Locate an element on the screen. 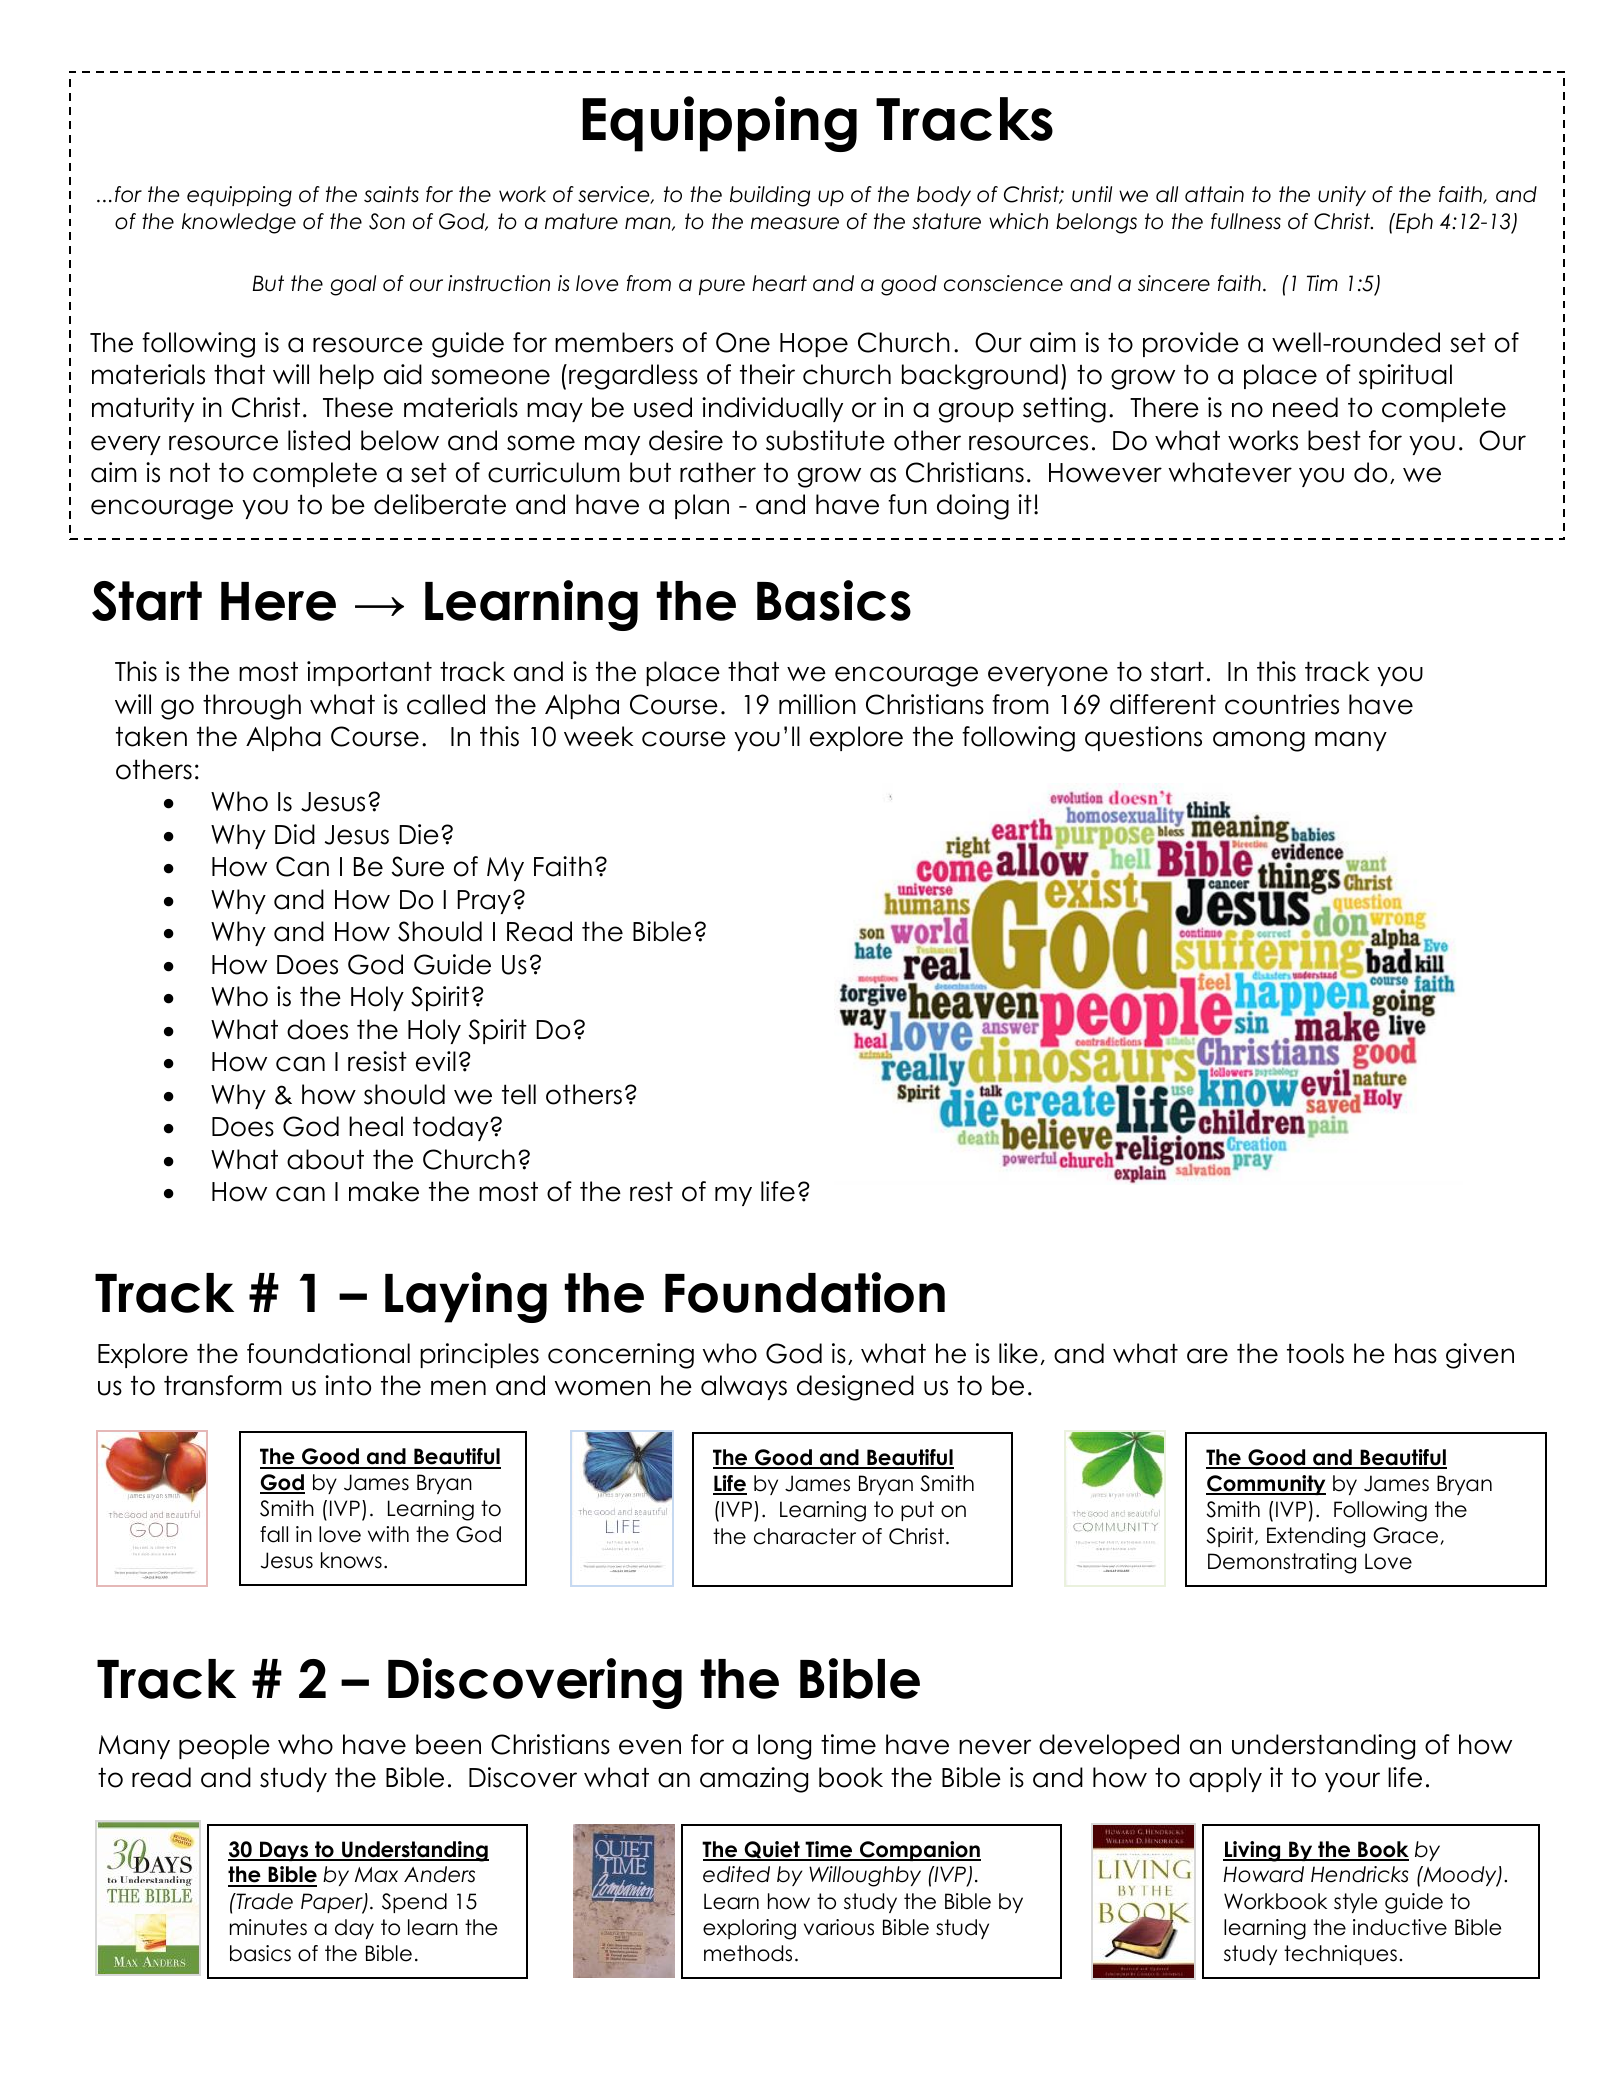 Image resolution: width=1622 pixels, height=2099 pixels. fullness is located at coordinates (1246, 221).
